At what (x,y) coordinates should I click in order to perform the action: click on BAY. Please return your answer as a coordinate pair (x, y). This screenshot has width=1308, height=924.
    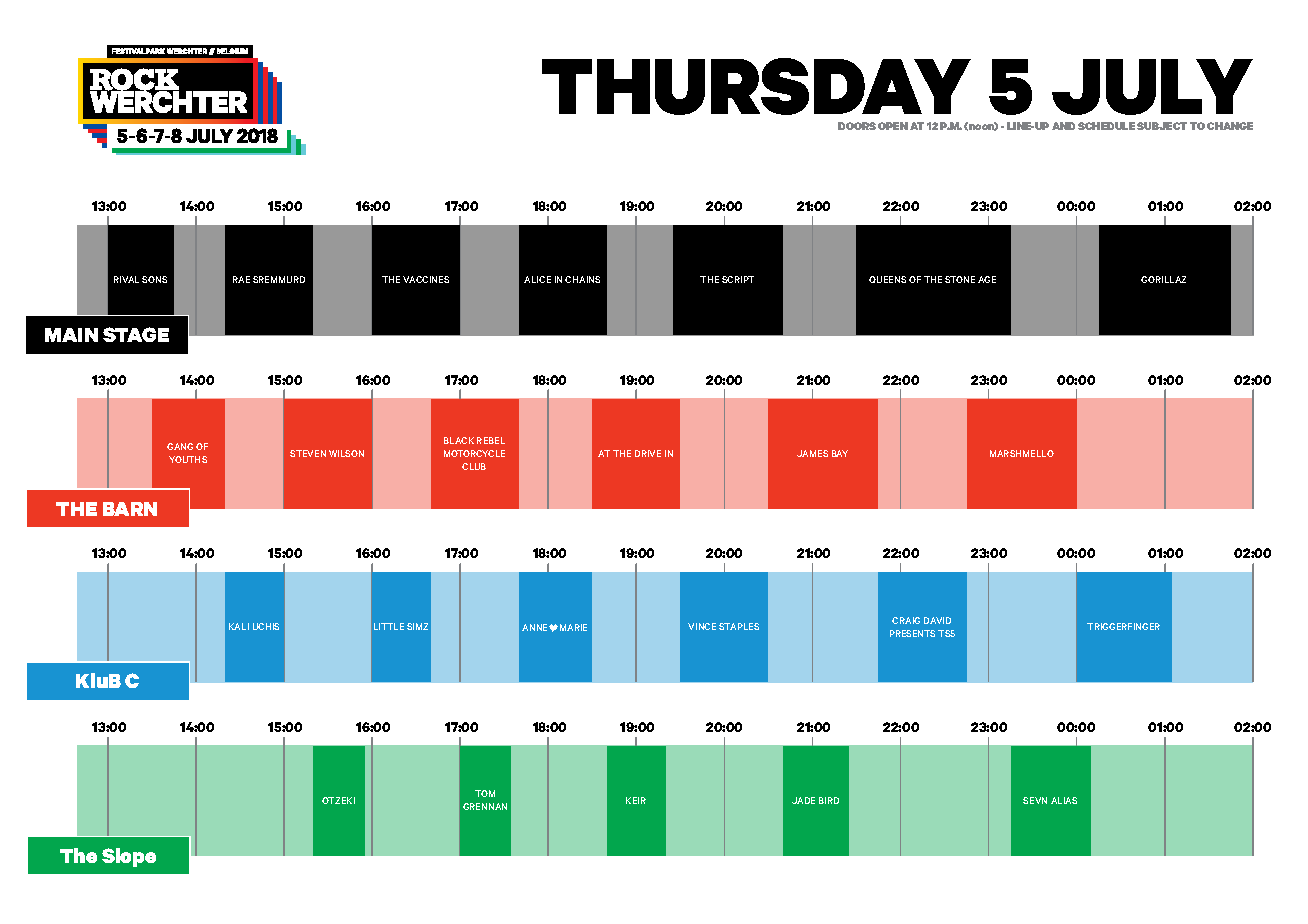
    Looking at the image, I should click on (840, 453).
